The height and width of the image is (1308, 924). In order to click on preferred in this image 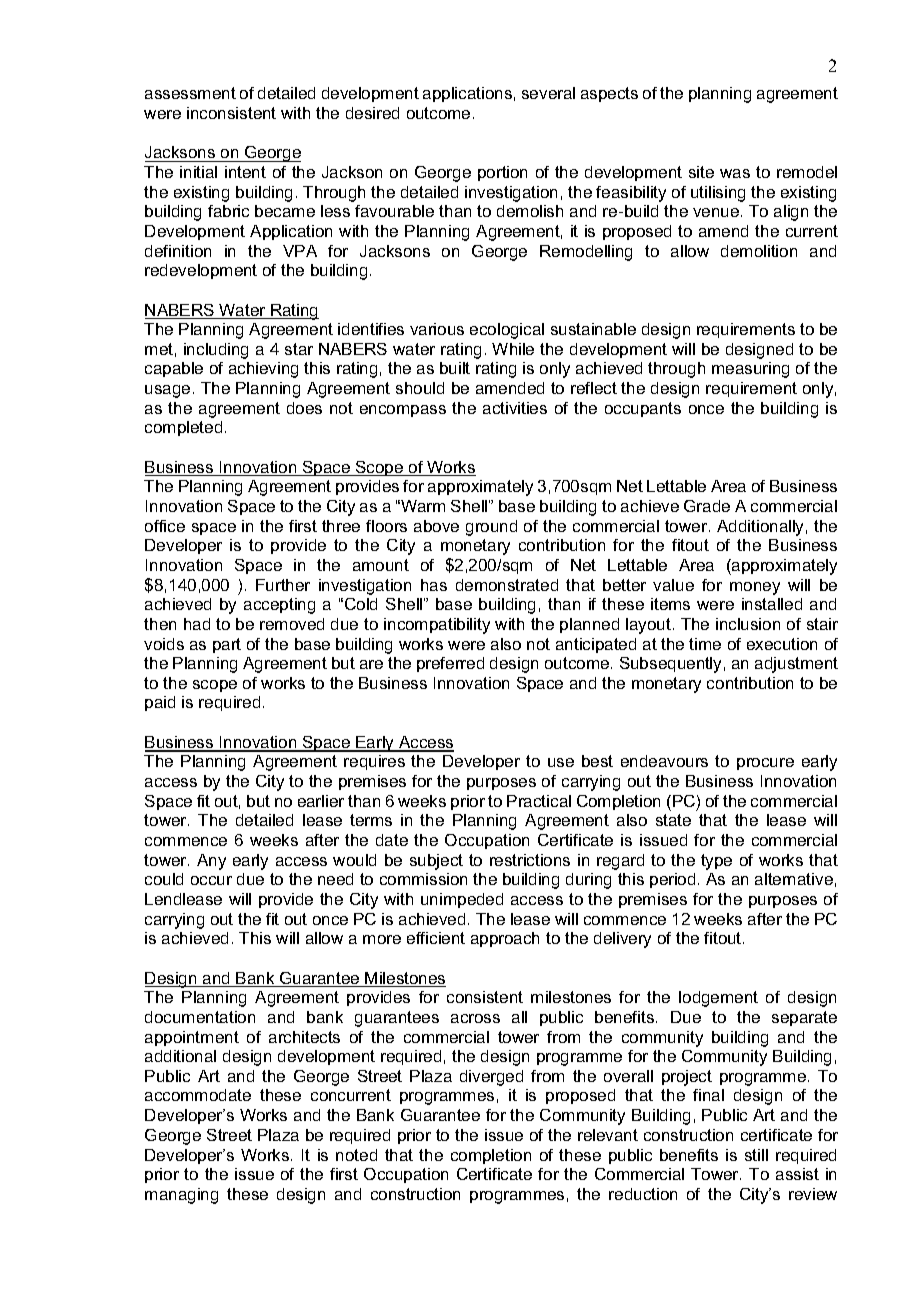, I will do `click(450, 664)`.
